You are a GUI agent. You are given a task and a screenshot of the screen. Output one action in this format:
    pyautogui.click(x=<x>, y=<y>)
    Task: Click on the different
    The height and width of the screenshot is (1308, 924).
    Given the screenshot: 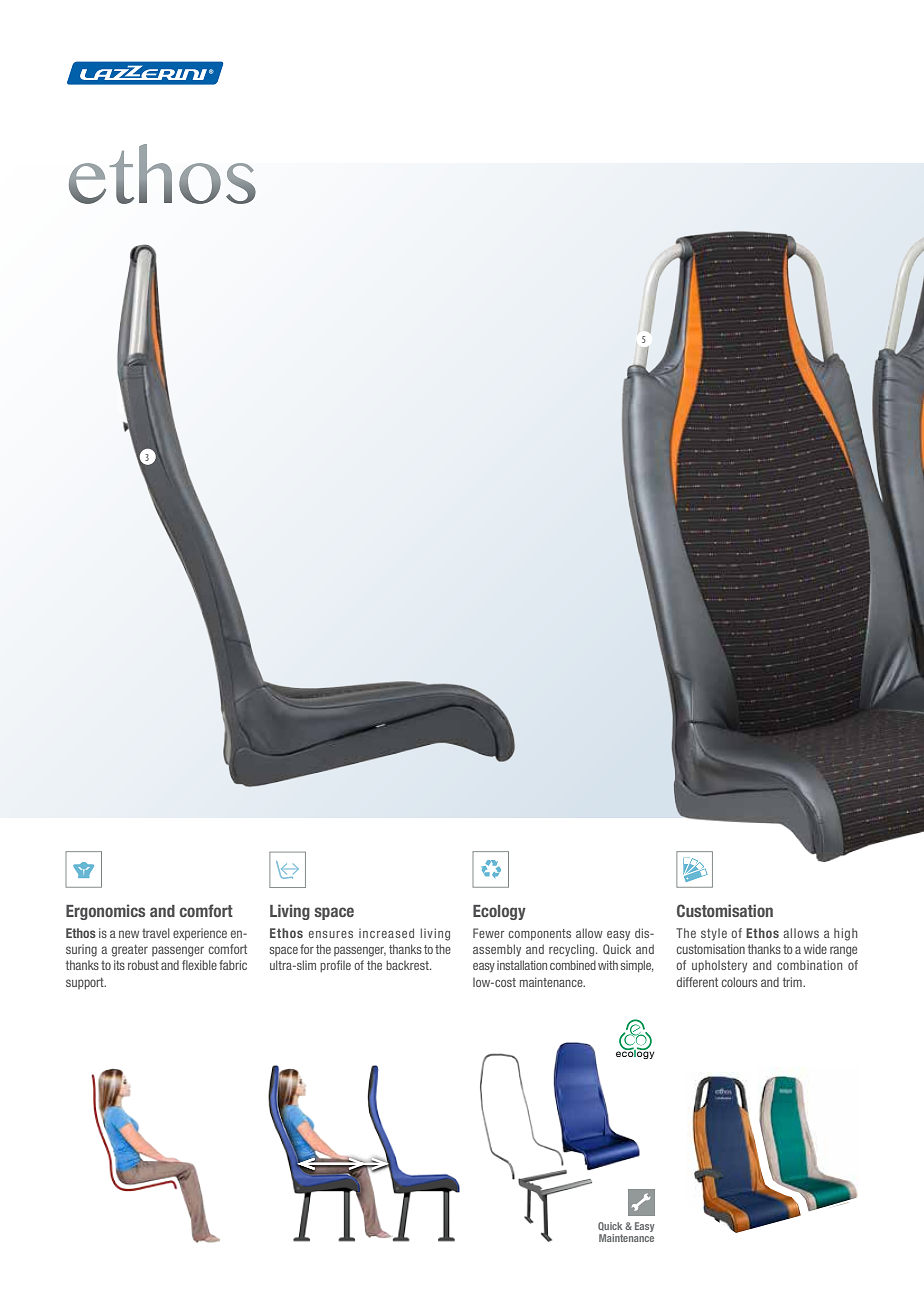 What is the action you would take?
    pyautogui.click(x=697, y=982)
